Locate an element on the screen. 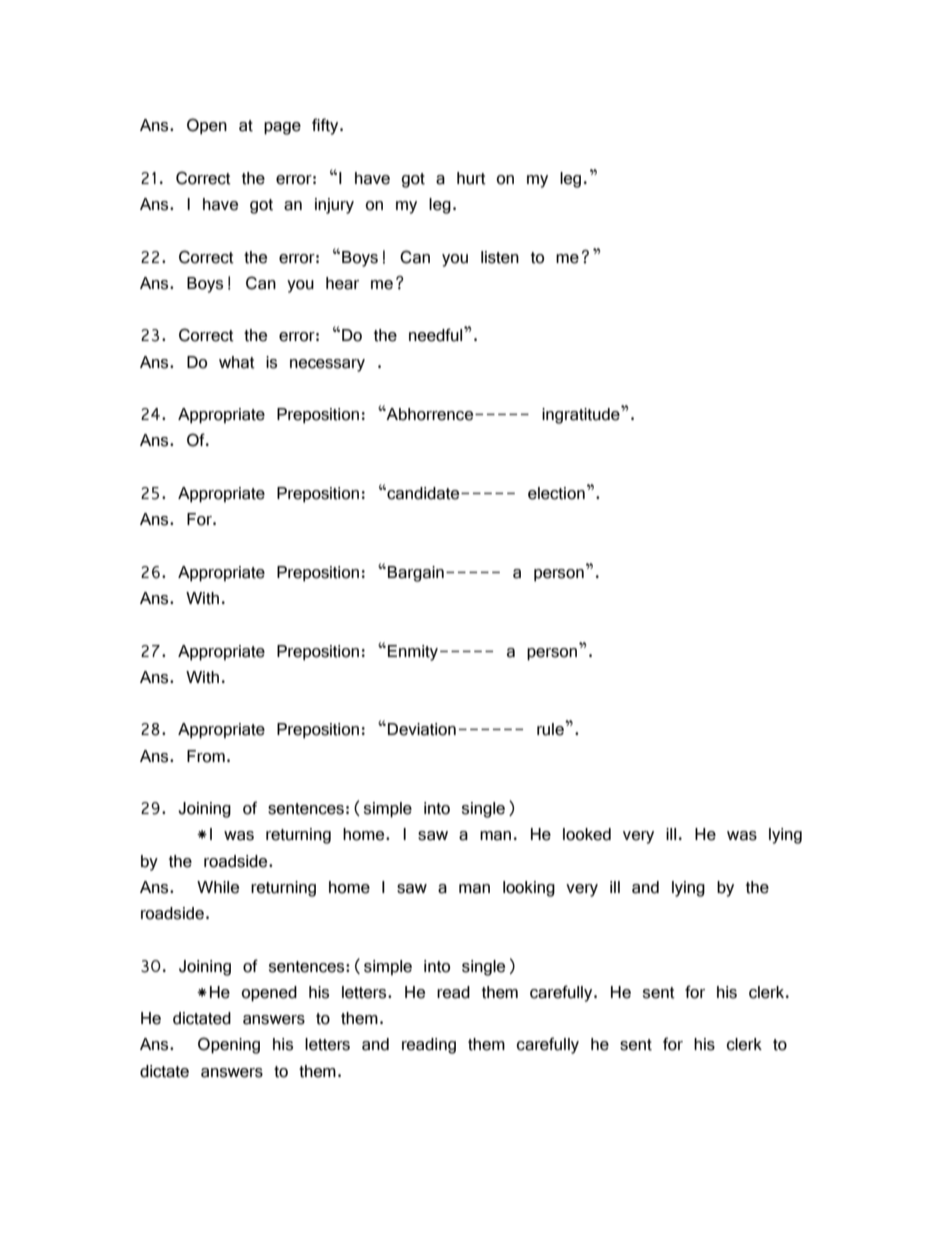 Image resolution: width=952 pixels, height=1233 pixels. page is located at coordinates (282, 128).
